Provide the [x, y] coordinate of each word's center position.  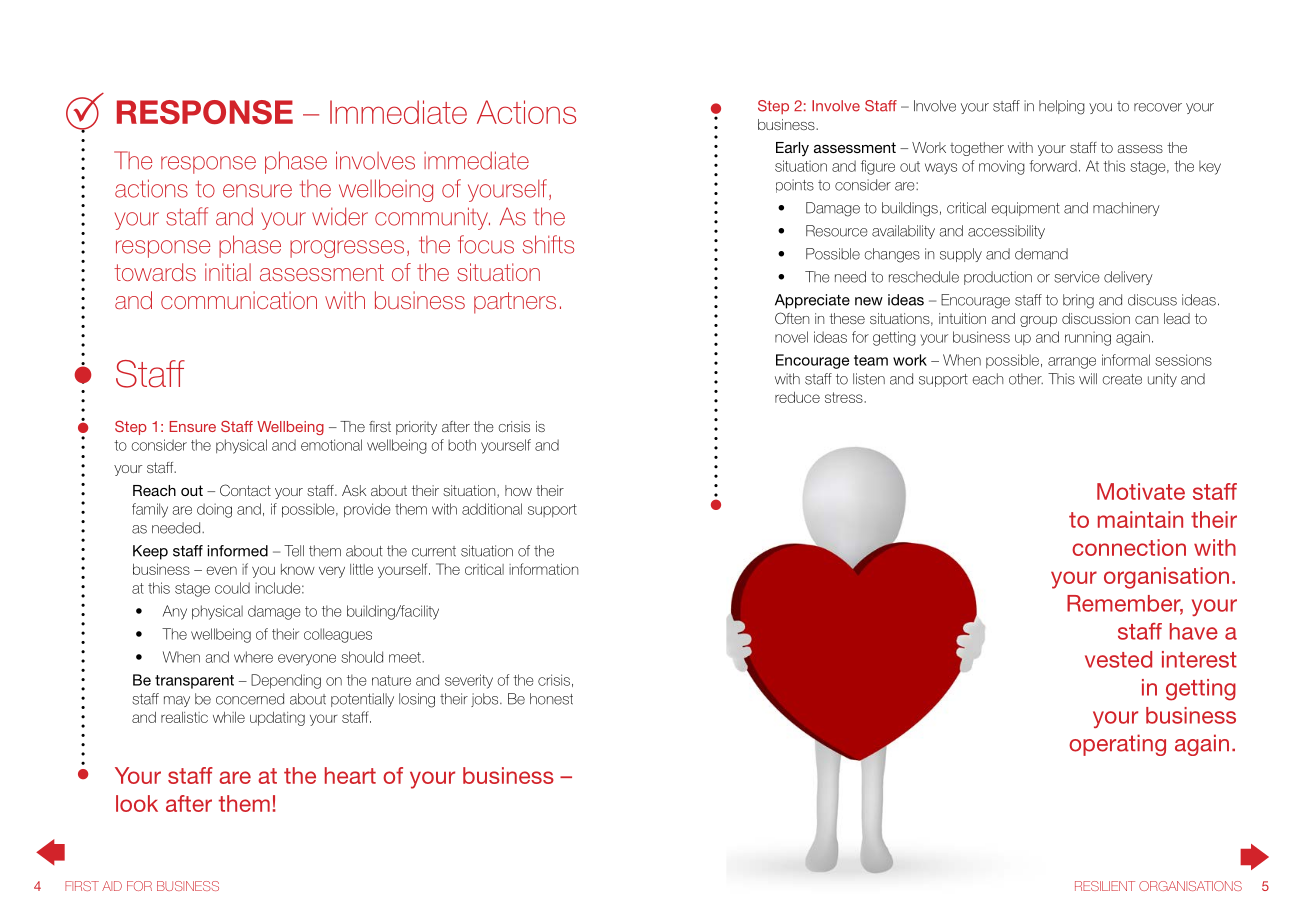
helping [1062, 107]
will [1088, 378]
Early [792, 149]
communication [239, 300]
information [543, 569]
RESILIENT [1105, 886]
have [1194, 631]
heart [350, 775]
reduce [797, 397]
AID [112, 886]
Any [175, 612]
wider [340, 216]
